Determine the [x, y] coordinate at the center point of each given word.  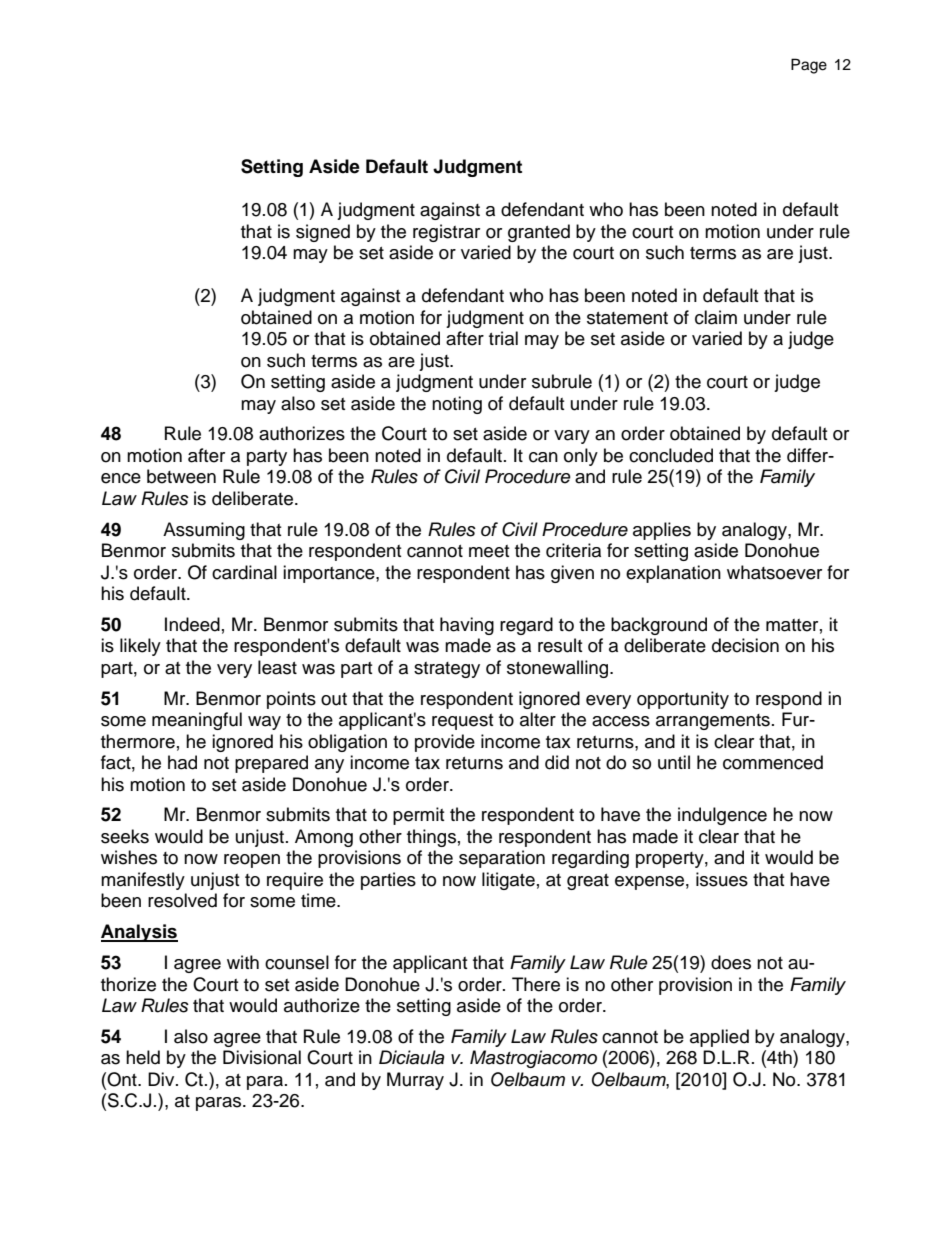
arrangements [713, 722]
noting [457, 405]
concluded [671, 455]
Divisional [262, 1057]
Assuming [204, 531]
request [462, 722]
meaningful [197, 721]
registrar [446, 233]
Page [809, 66]
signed [323, 233]
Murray [415, 1081]
